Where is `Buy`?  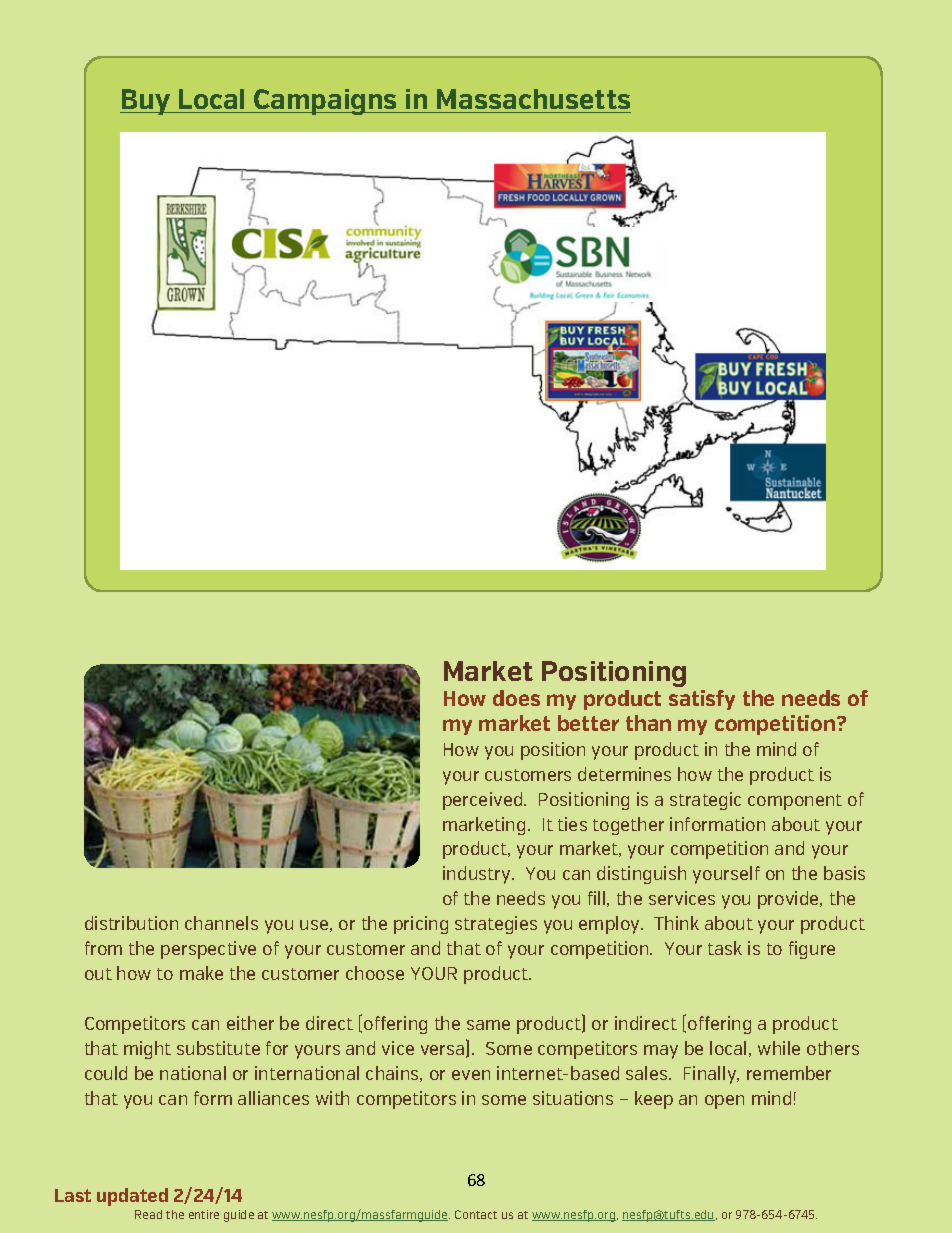 Buy is located at coordinates (146, 102).
